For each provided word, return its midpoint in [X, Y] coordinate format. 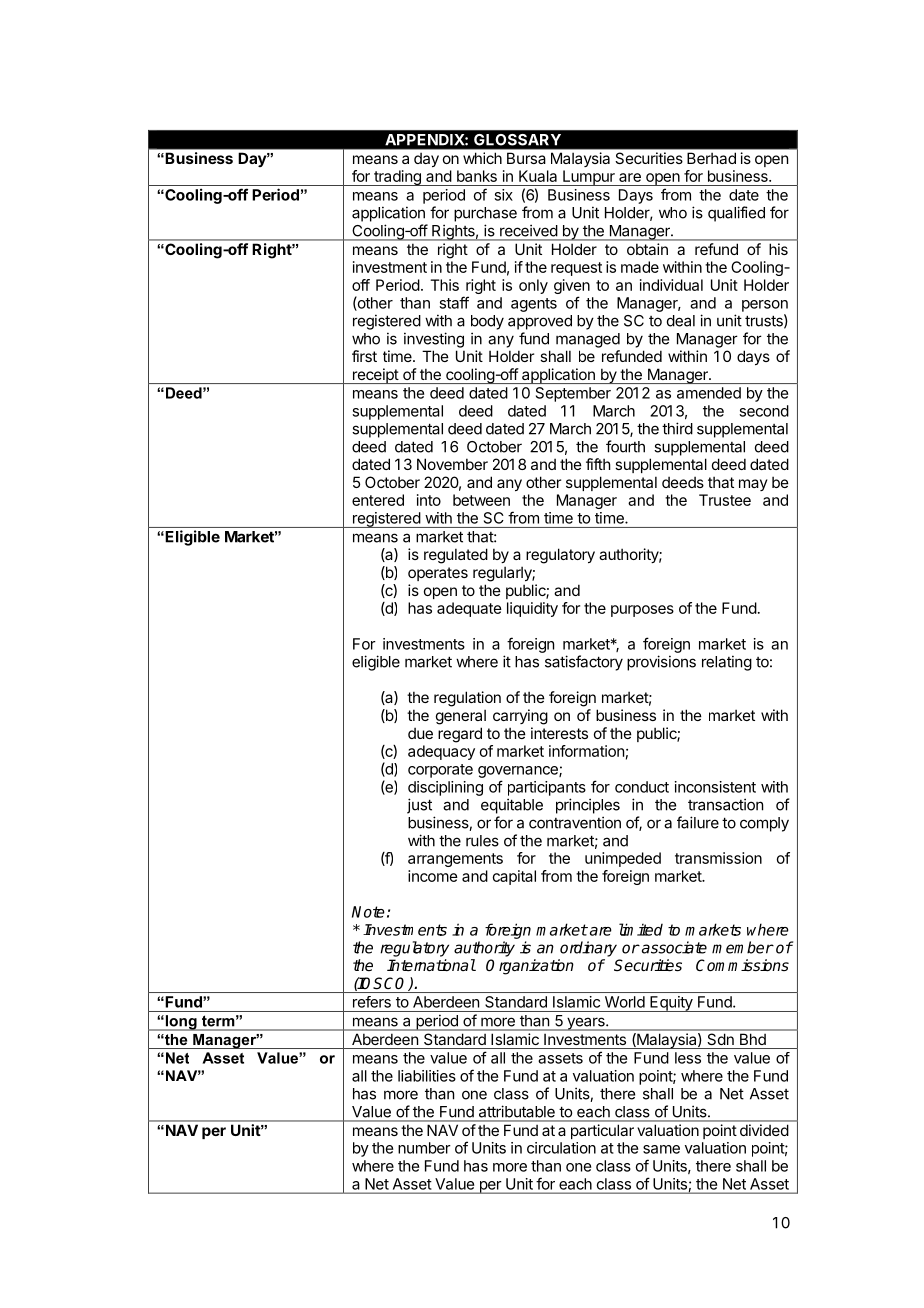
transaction [725, 804]
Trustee [725, 500]
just [419, 806]
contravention [575, 822]
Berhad [711, 158]
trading [397, 178]
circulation [561, 1148]
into [429, 500]
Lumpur [589, 178]
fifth [598, 464]
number [424, 1148]
